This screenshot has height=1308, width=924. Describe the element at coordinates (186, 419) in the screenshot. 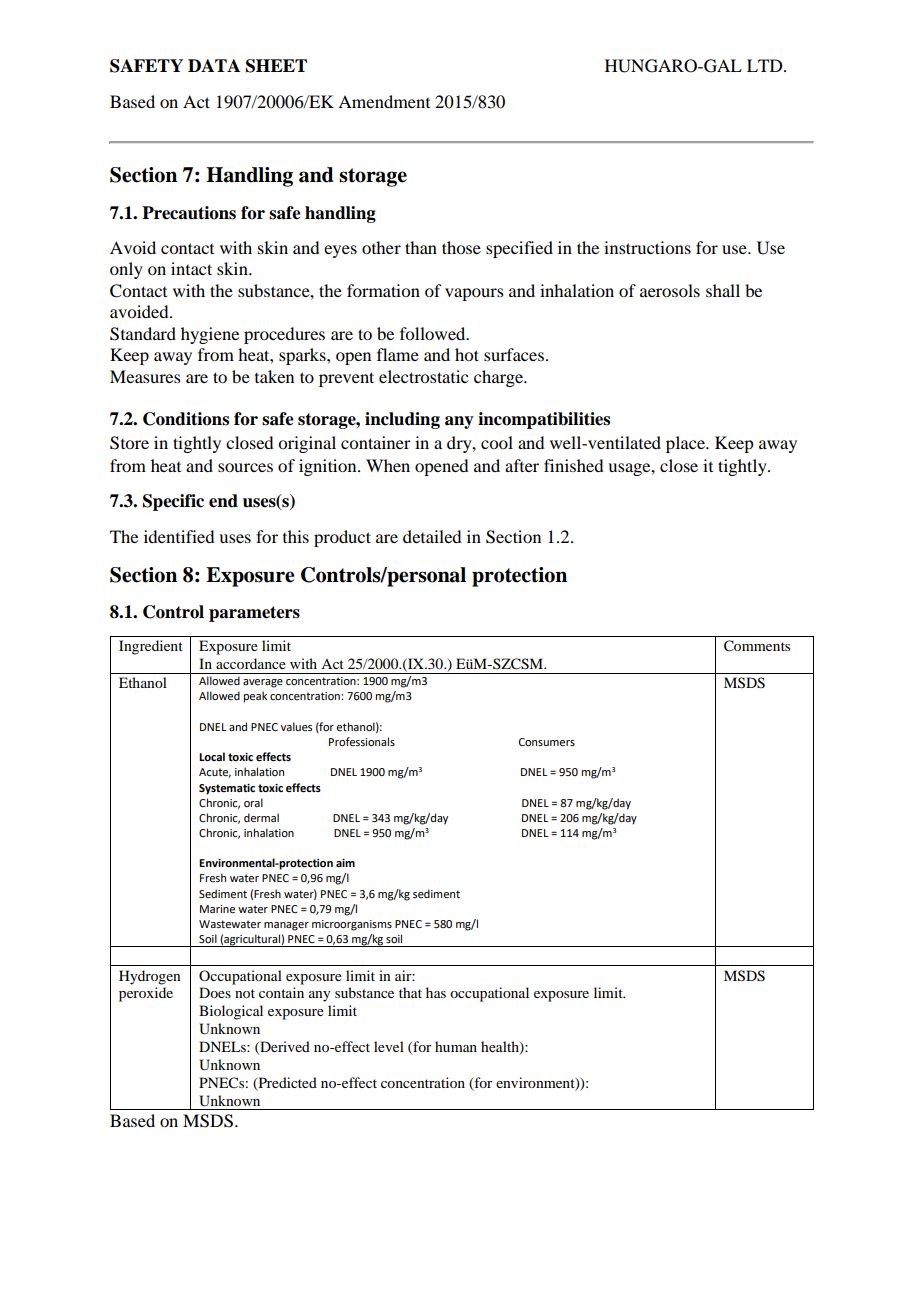

I see `Conditions` at that location.
